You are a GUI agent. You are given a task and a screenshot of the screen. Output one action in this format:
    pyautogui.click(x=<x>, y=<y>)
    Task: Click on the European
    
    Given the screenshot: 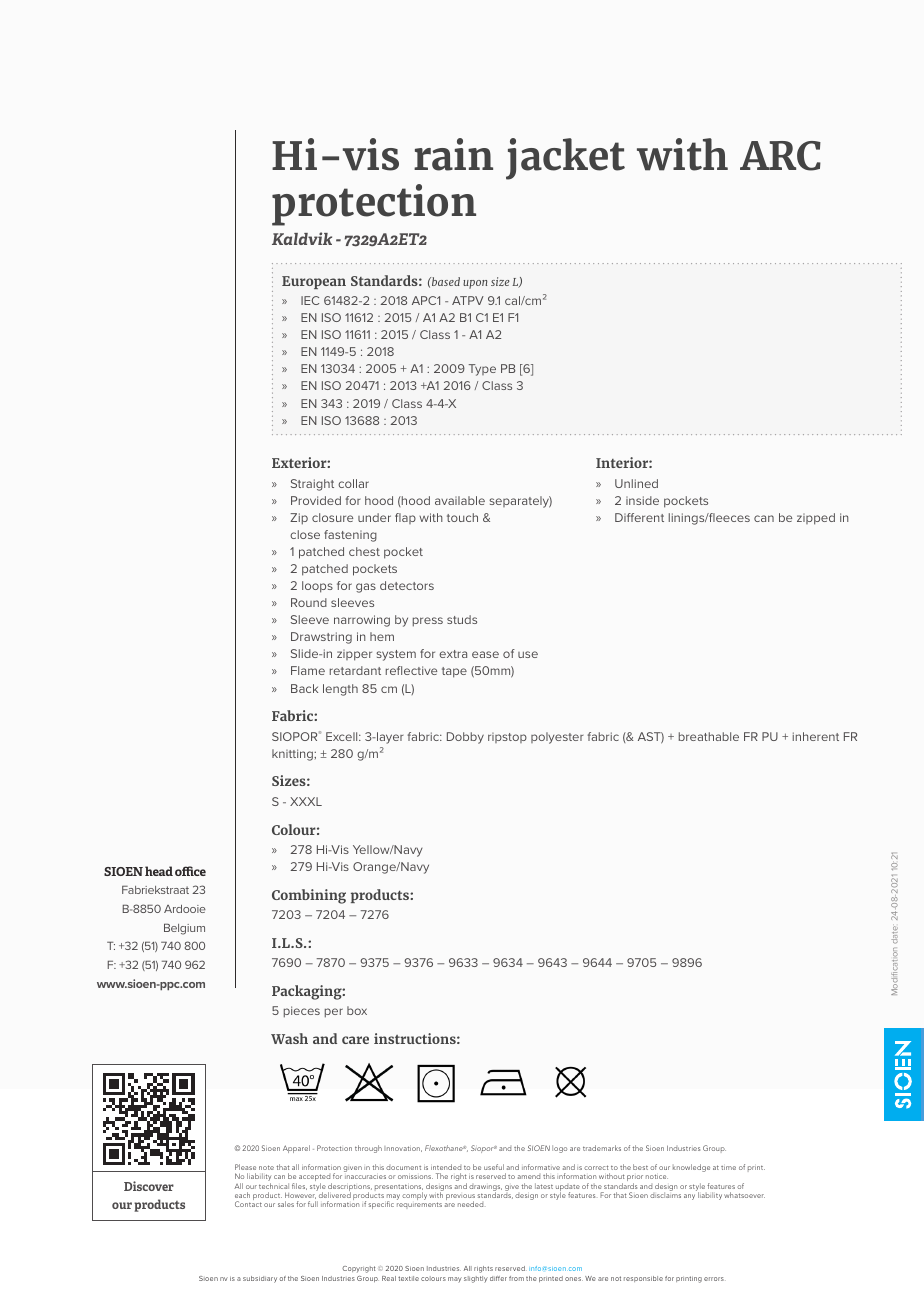 What is the action you would take?
    pyautogui.click(x=314, y=282)
